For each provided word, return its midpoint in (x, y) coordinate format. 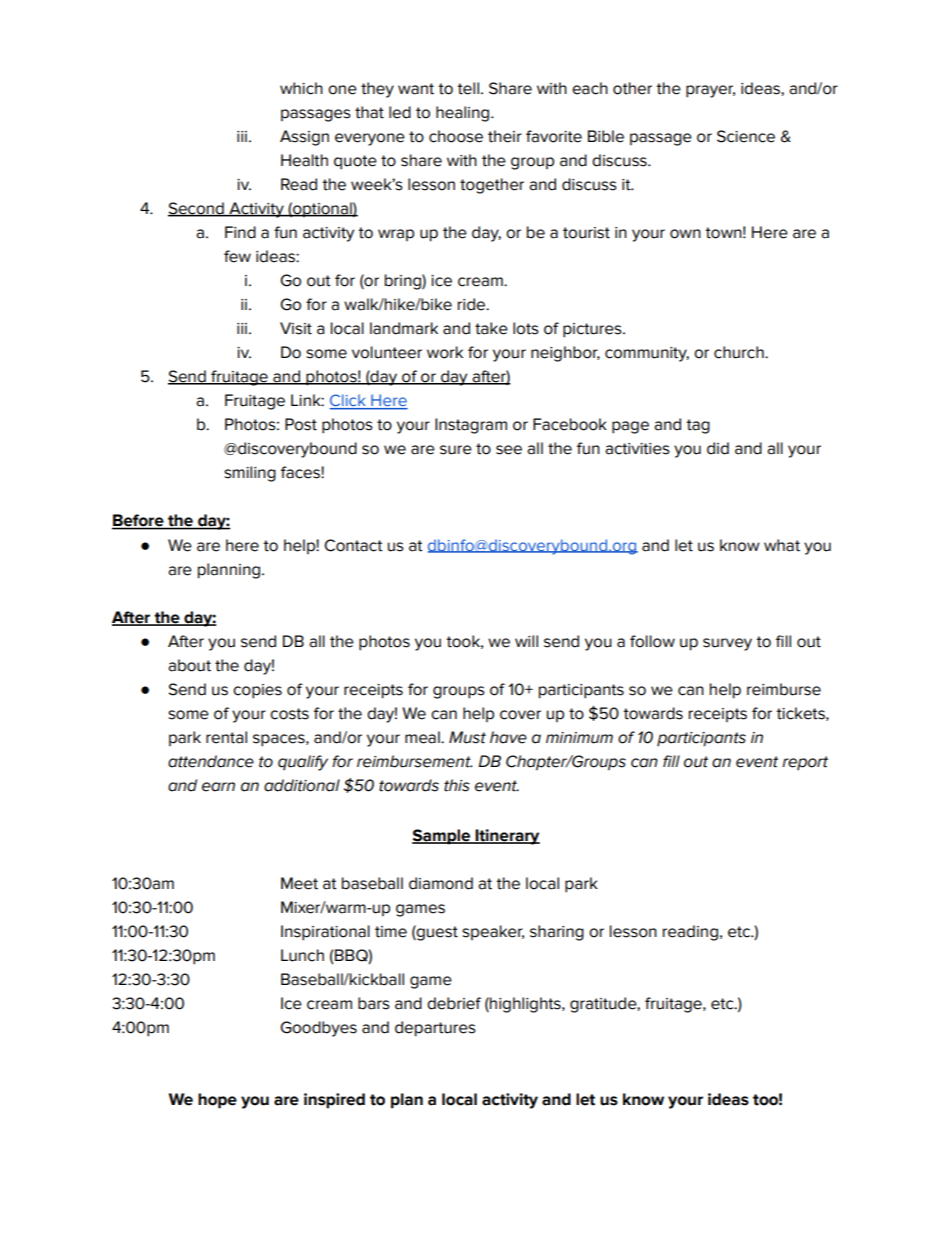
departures (435, 1029)
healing (464, 114)
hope (217, 1101)
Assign (304, 138)
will (526, 641)
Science (746, 136)
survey (727, 644)
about (189, 665)
